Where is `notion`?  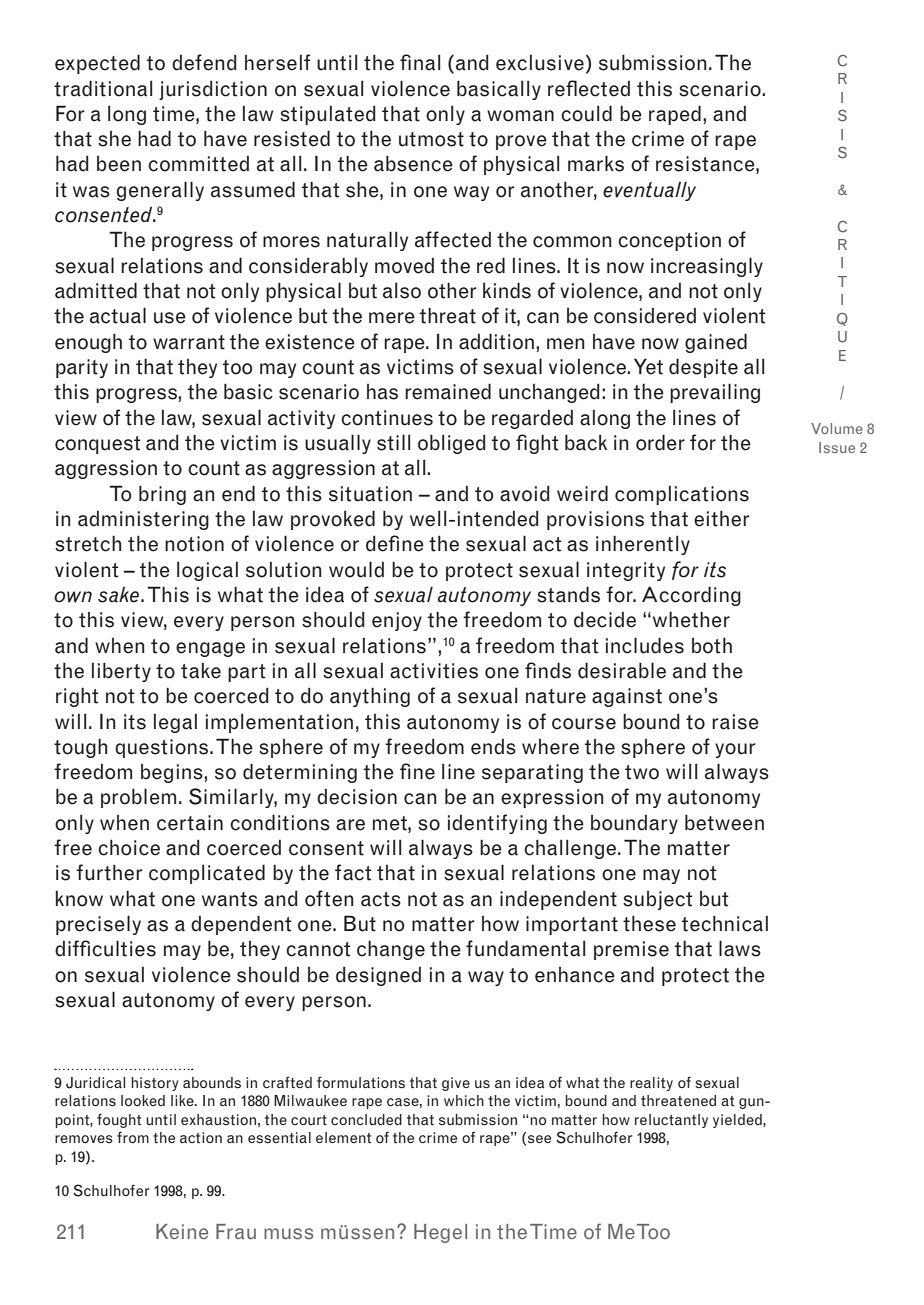 notion is located at coordinates (194, 544).
